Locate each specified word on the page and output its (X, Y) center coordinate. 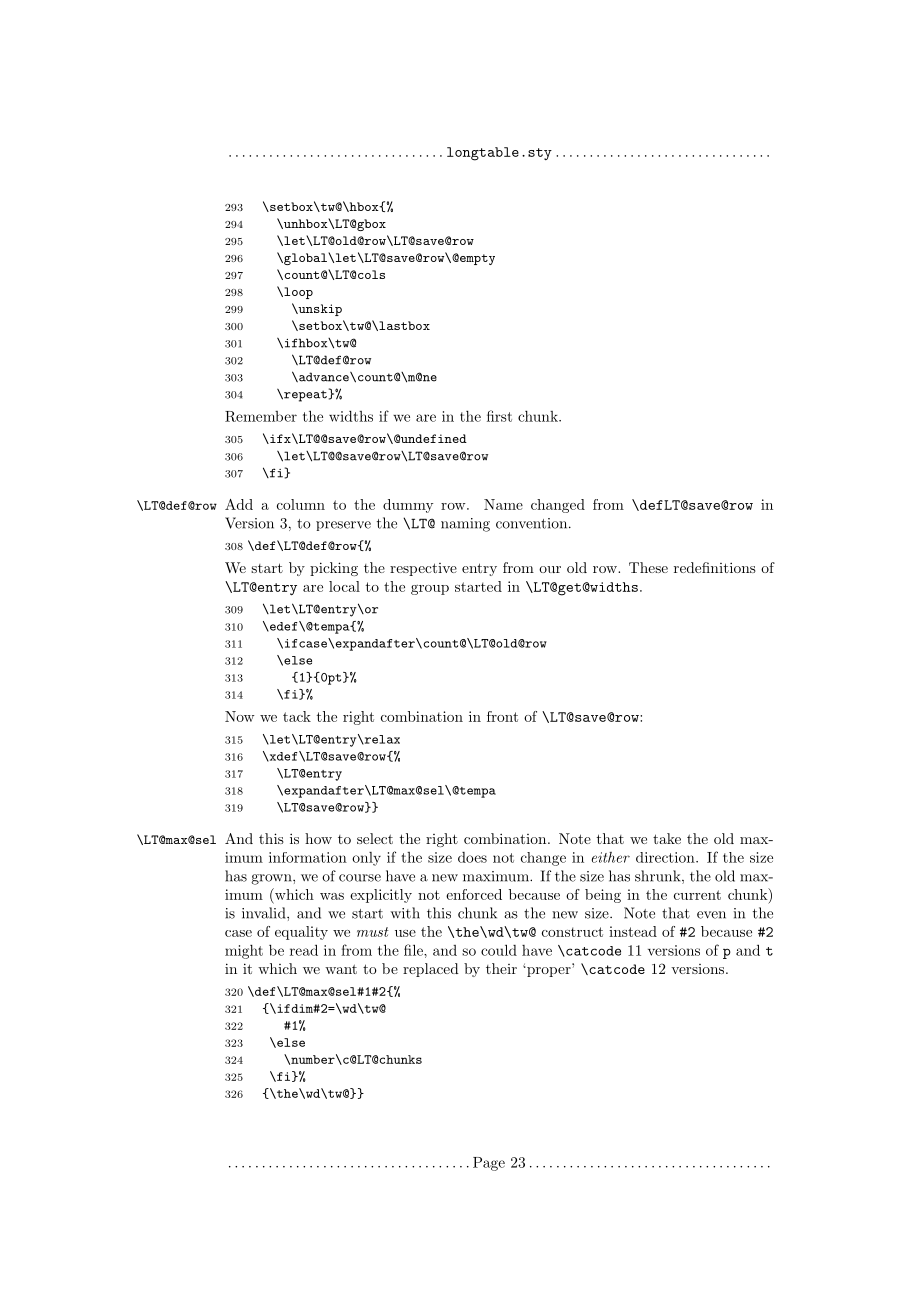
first (499, 416)
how (318, 838)
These (648, 567)
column (301, 504)
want (341, 969)
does (472, 857)
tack (297, 716)
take (667, 838)
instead (633, 931)
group (430, 590)
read (304, 950)
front (502, 716)
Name (503, 504)
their (501, 968)
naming (465, 525)
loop (297, 293)
